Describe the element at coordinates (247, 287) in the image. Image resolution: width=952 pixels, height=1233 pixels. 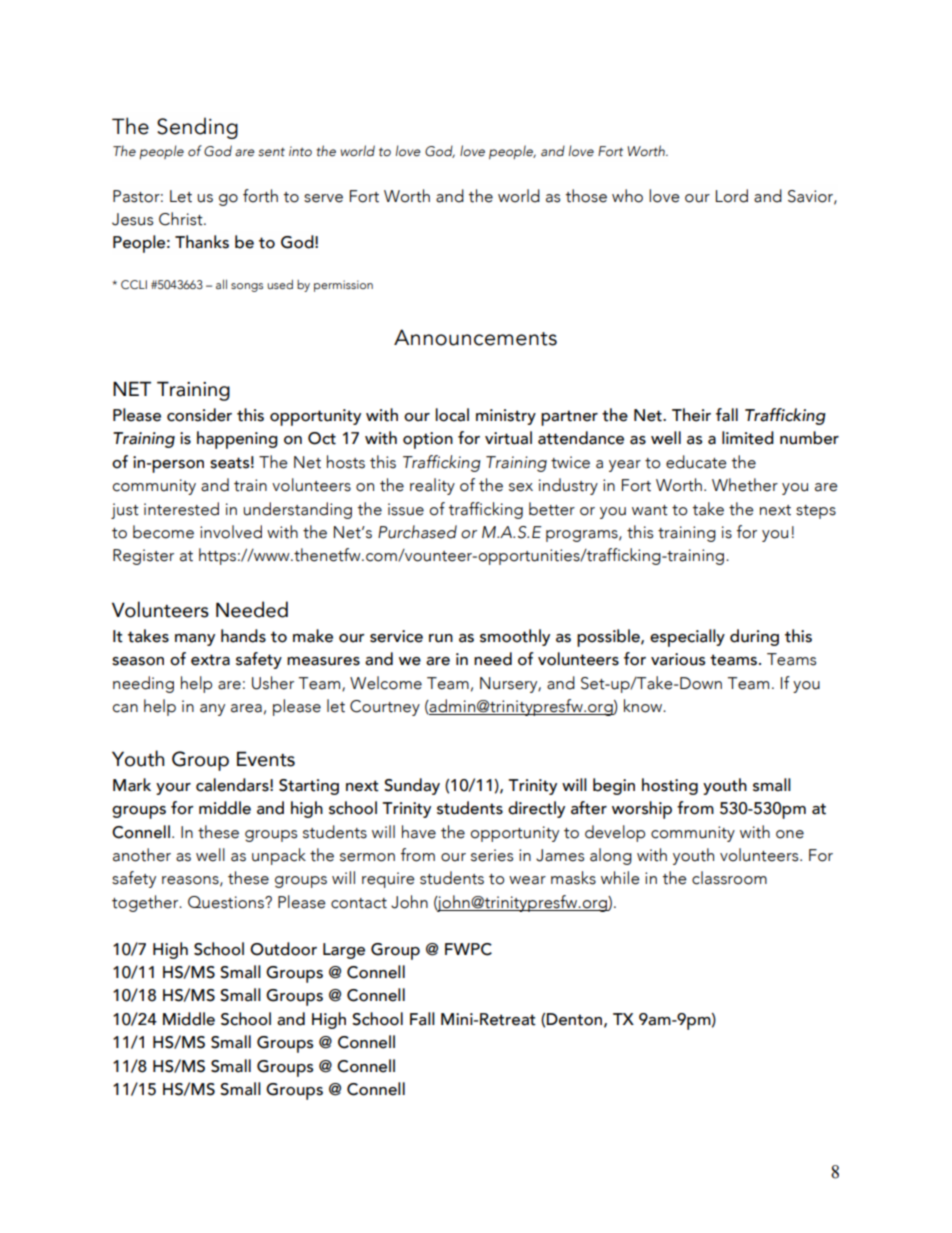
I see `songs` at that location.
